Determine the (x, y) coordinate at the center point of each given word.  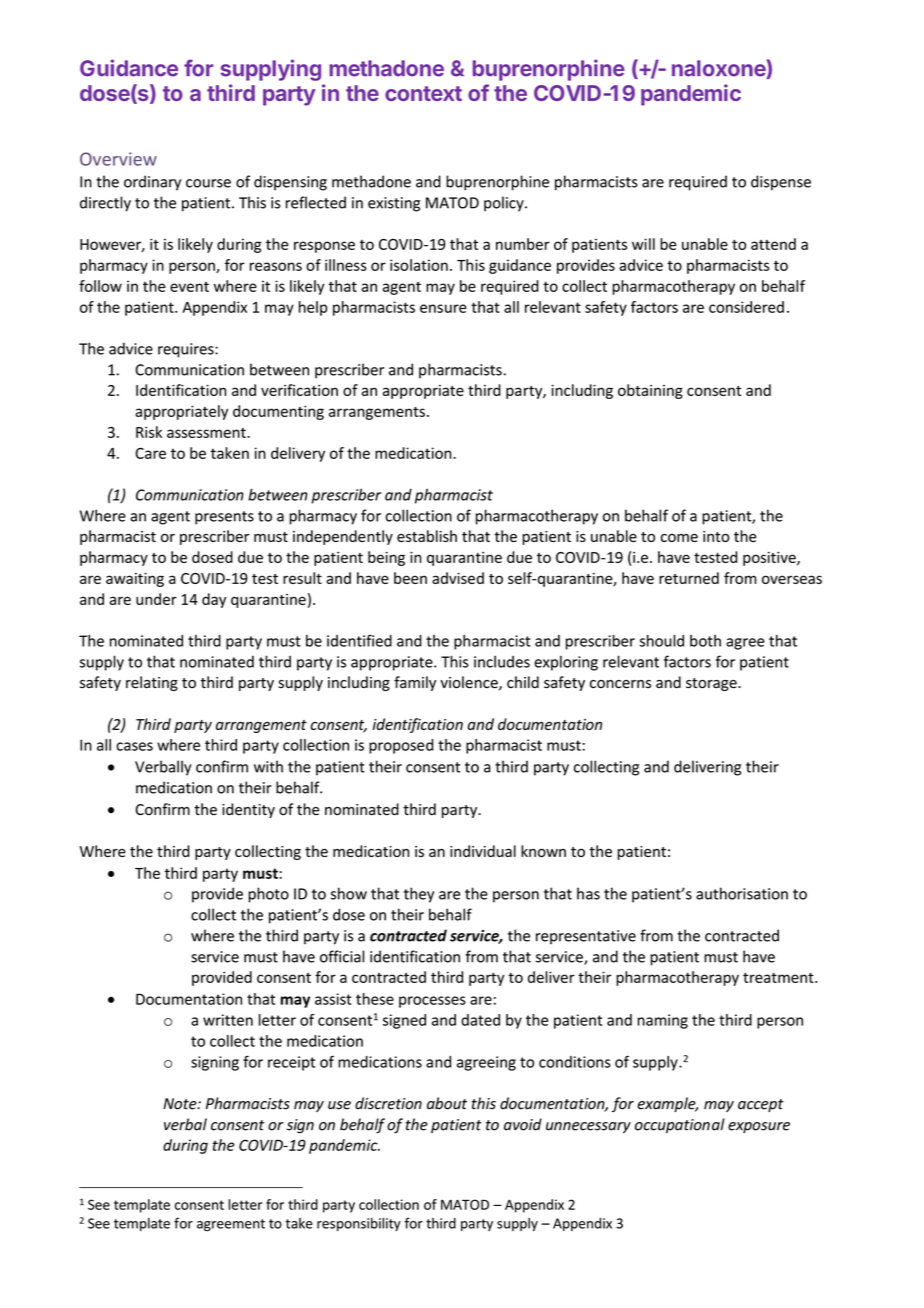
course (208, 183)
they (419, 895)
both (705, 641)
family (415, 683)
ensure (443, 308)
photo (268, 895)
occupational (680, 1125)
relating (152, 683)
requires (187, 350)
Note (181, 1104)
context (423, 93)
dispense (781, 183)
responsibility (359, 1224)
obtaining (650, 391)
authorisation (742, 893)
